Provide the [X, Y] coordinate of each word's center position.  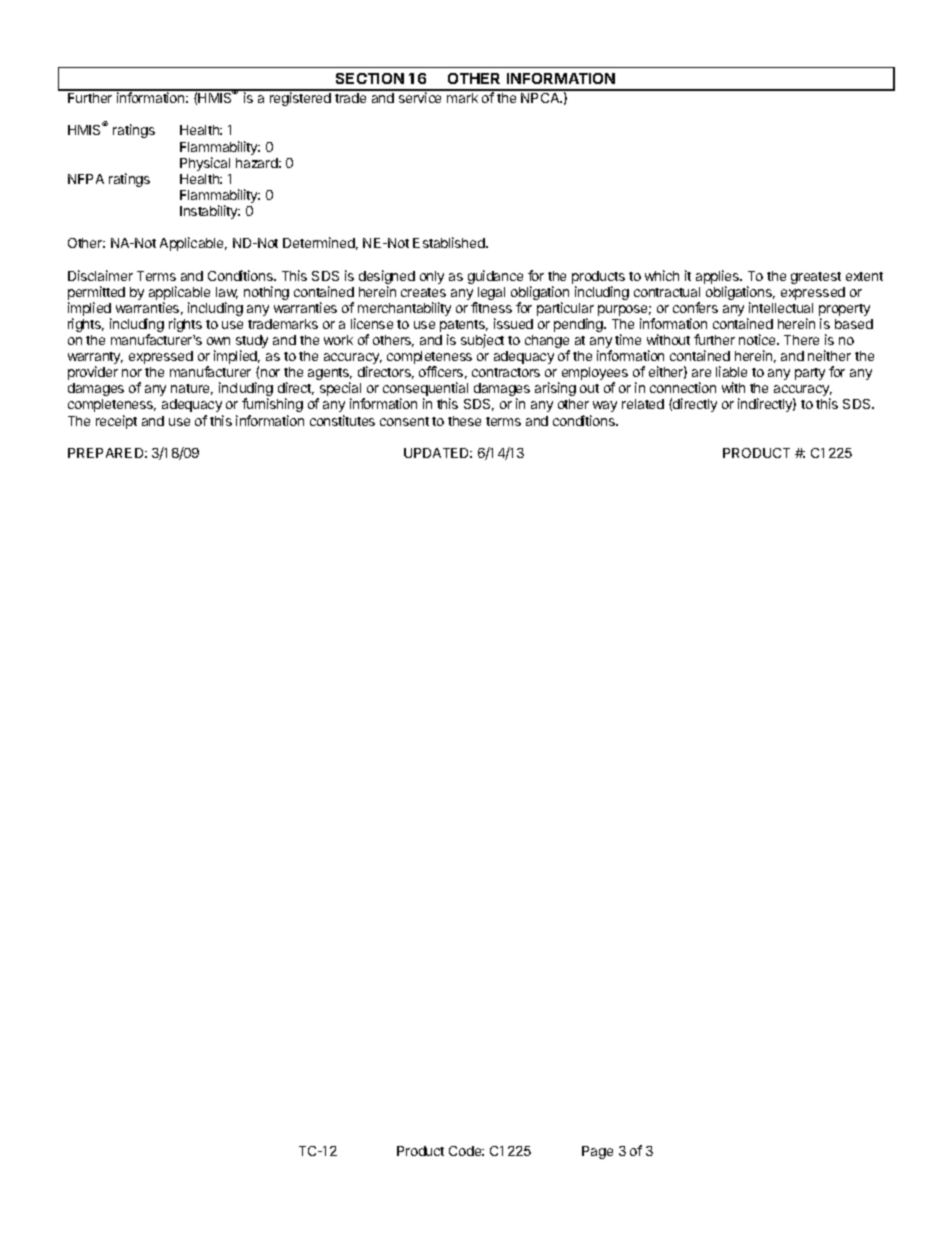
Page [597, 1152]
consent [404, 421]
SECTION [370, 78]
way [605, 406]
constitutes [342, 420]
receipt [116, 422]
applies [719, 277]
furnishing [272, 405]
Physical [205, 164]
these [464, 421]
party [810, 374]
